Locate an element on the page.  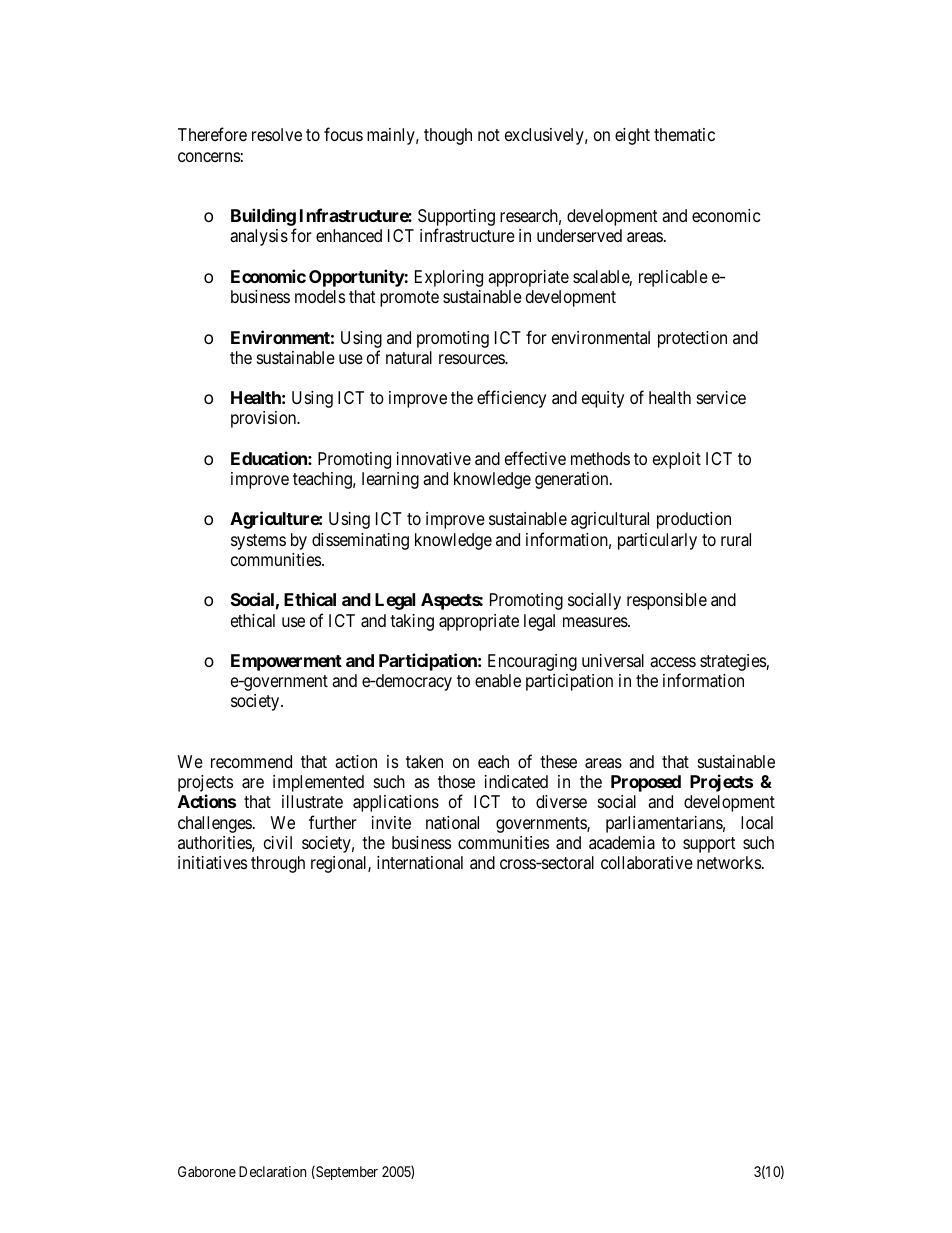
those is located at coordinates (456, 781).
